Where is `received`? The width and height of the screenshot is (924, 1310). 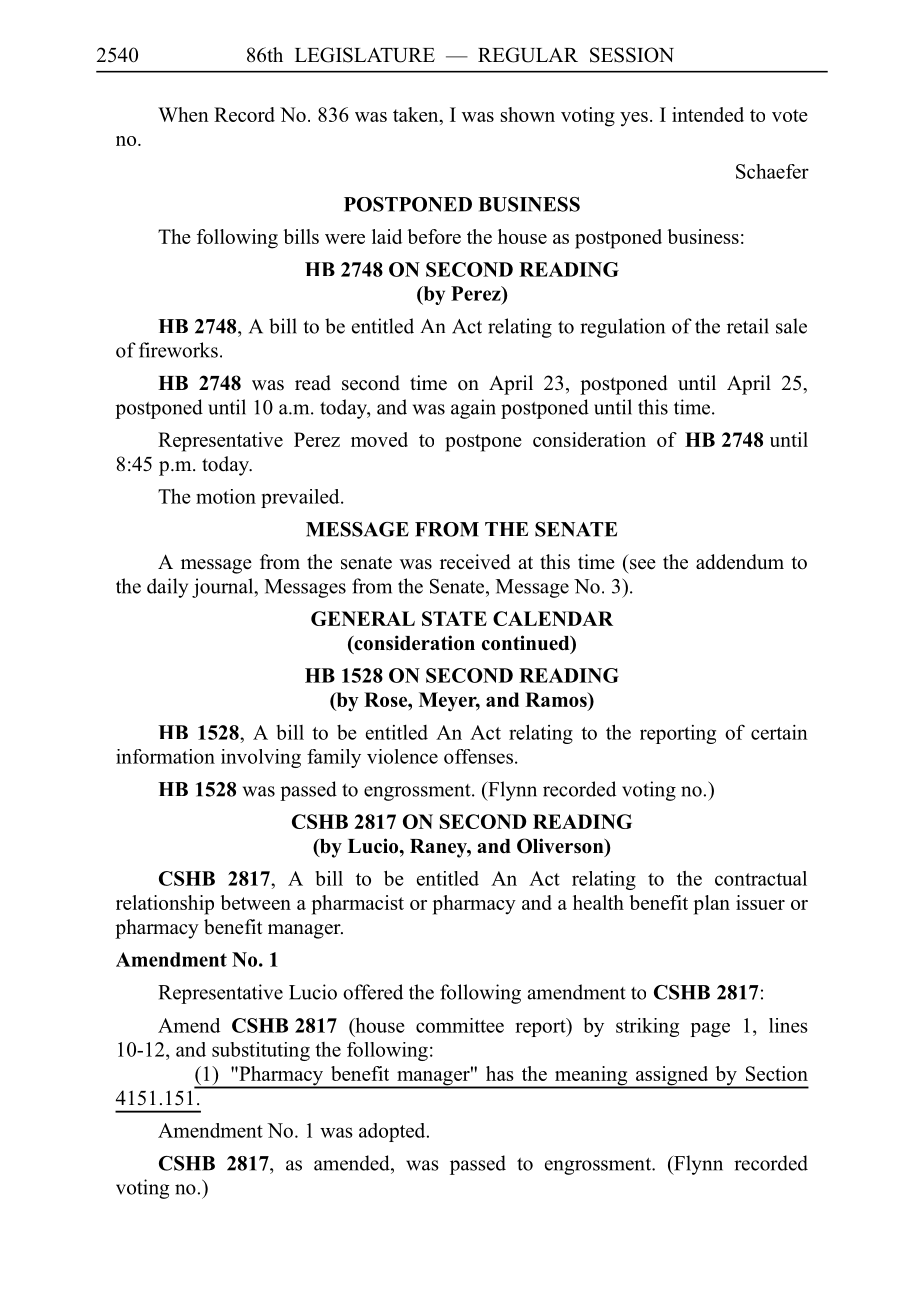 received is located at coordinates (475, 562).
